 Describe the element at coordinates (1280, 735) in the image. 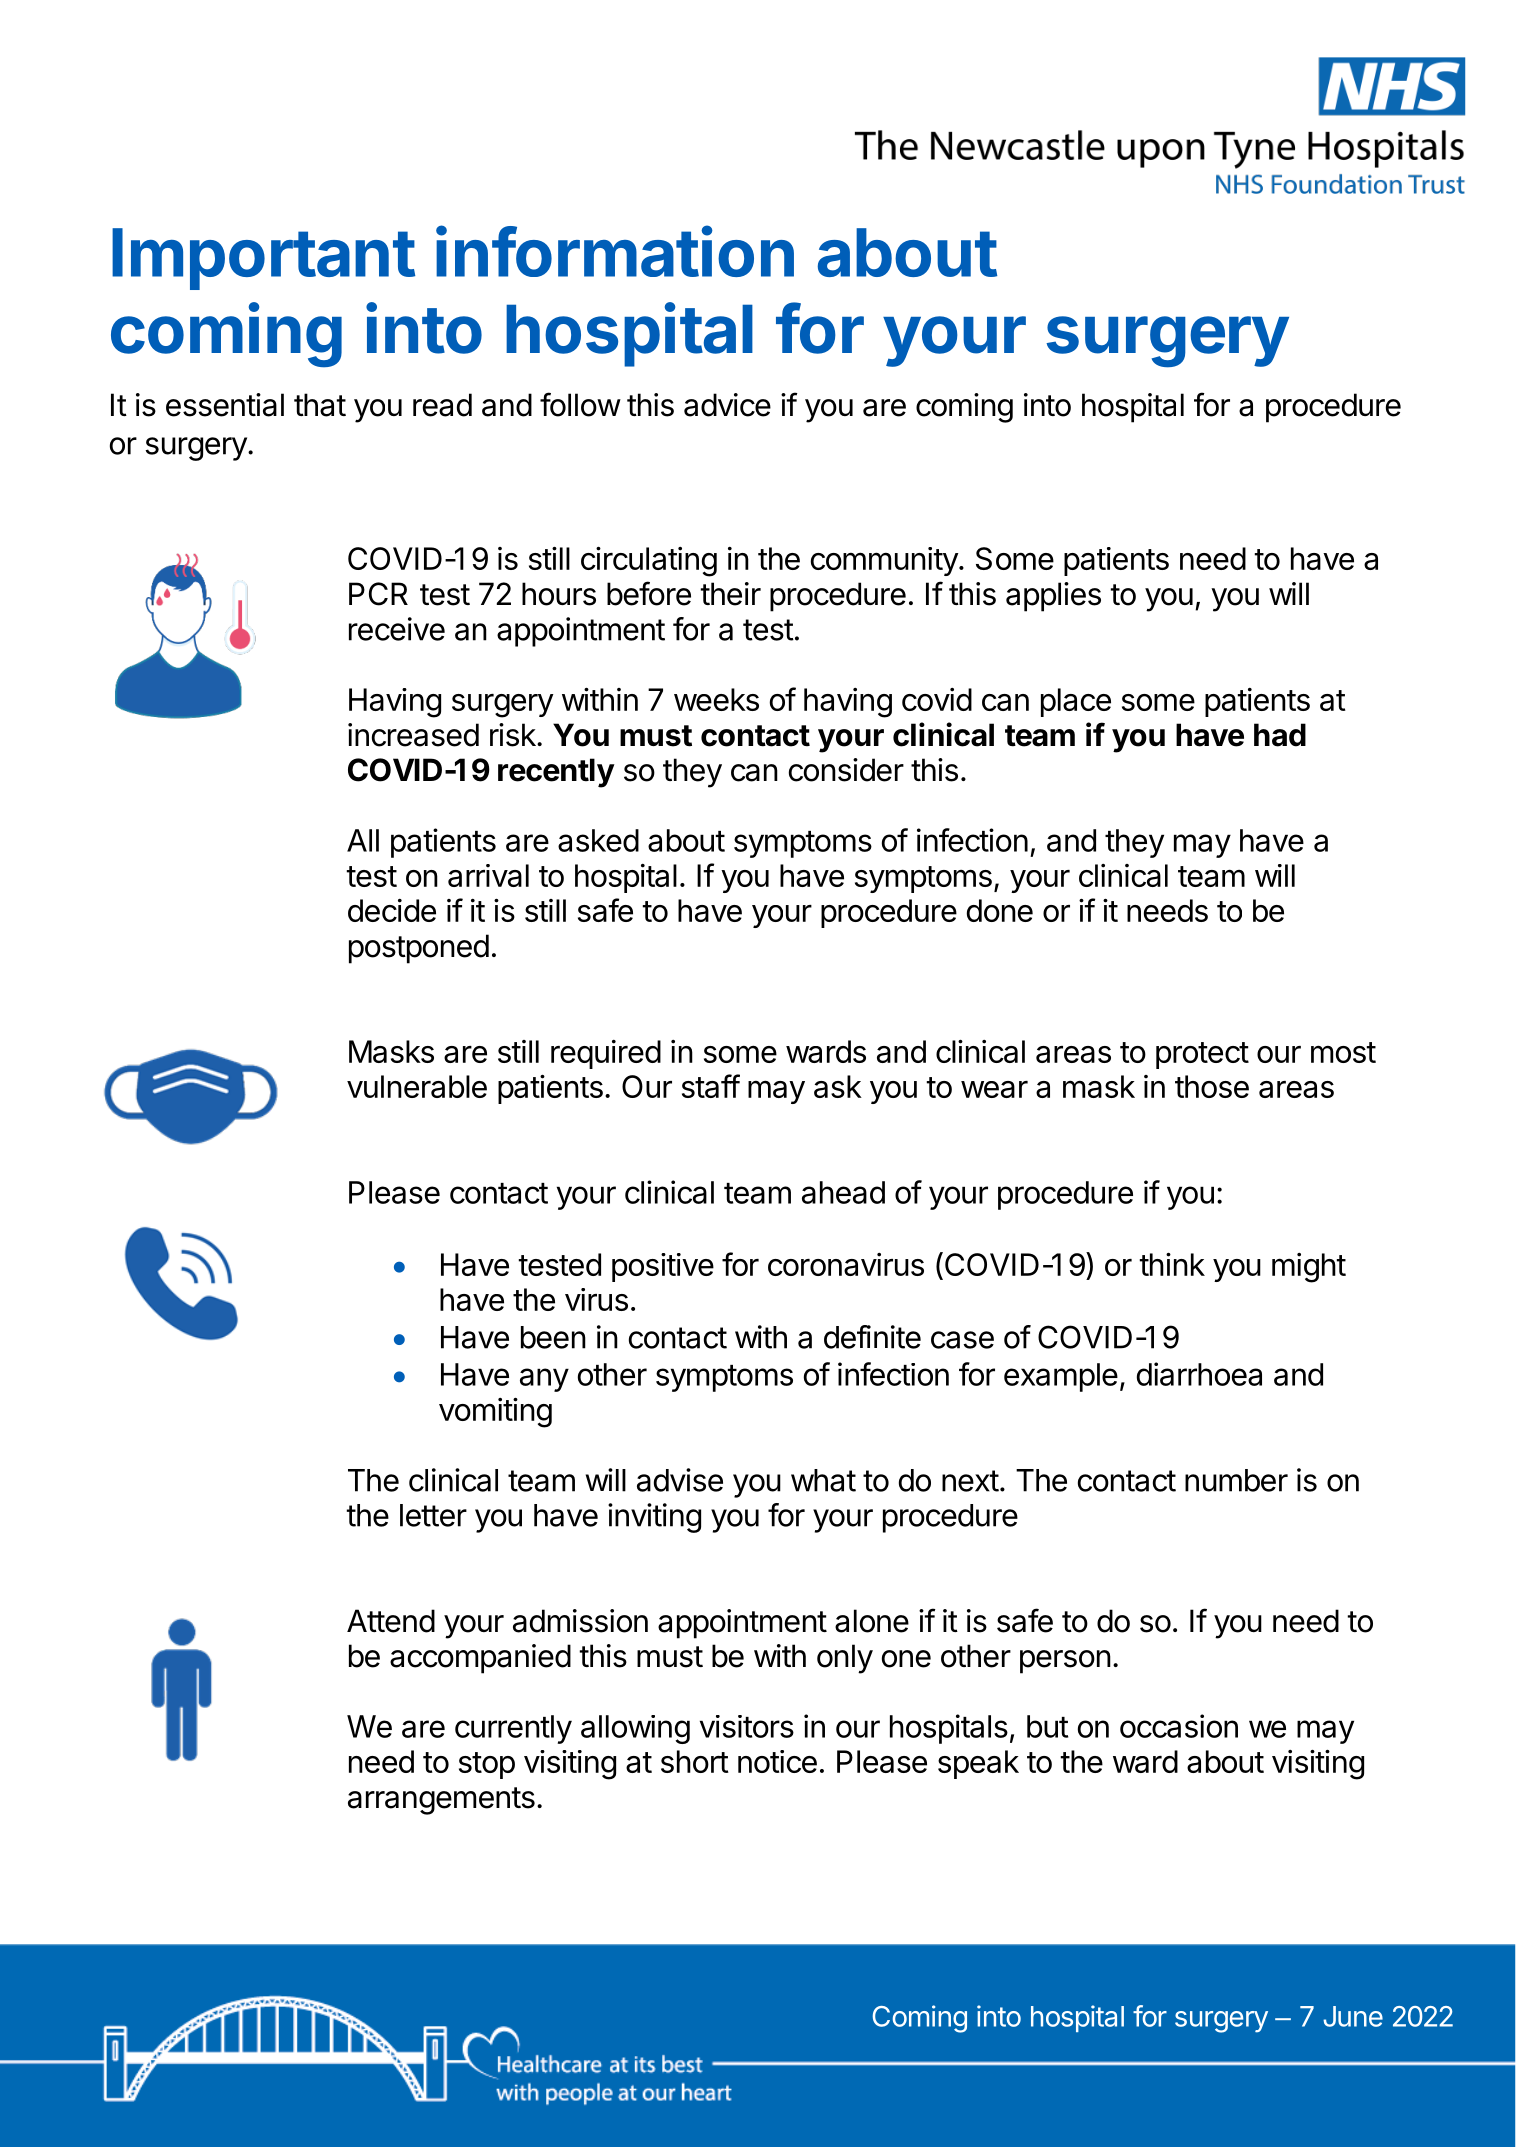

I see `had` at that location.
